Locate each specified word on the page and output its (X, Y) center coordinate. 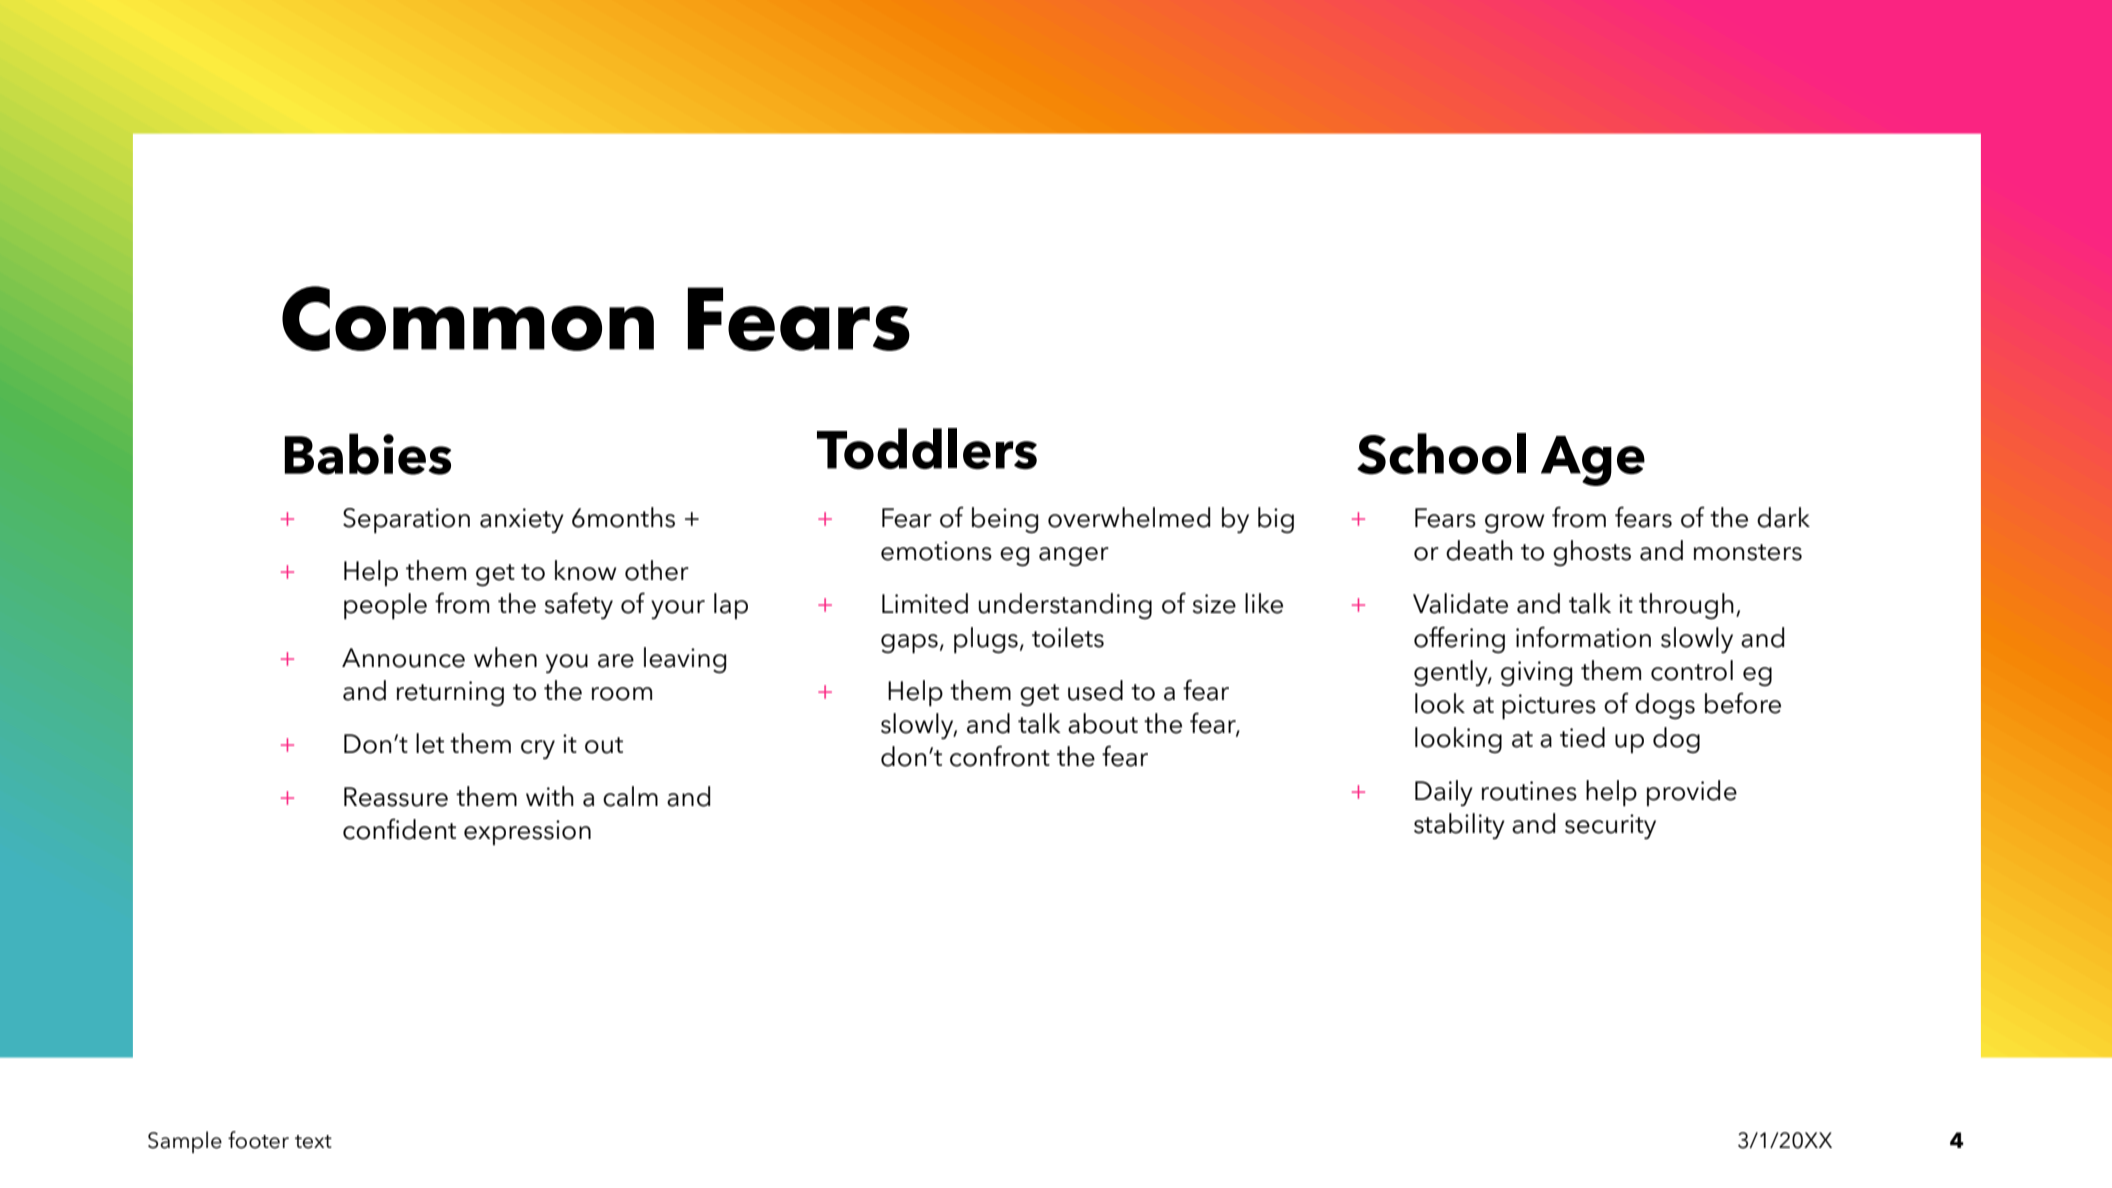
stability (1459, 826)
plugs (986, 640)
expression (527, 833)
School (1441, 454)
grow (1515, 524)
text (313, 1142)
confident (399, 829)
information (1583, 637)
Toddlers (927, 449)
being (1005, 520)
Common (468, 318)
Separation (406, 521)
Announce (403, 658)
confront (1000, 756)
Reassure (396, 797)
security (1610, 826)
